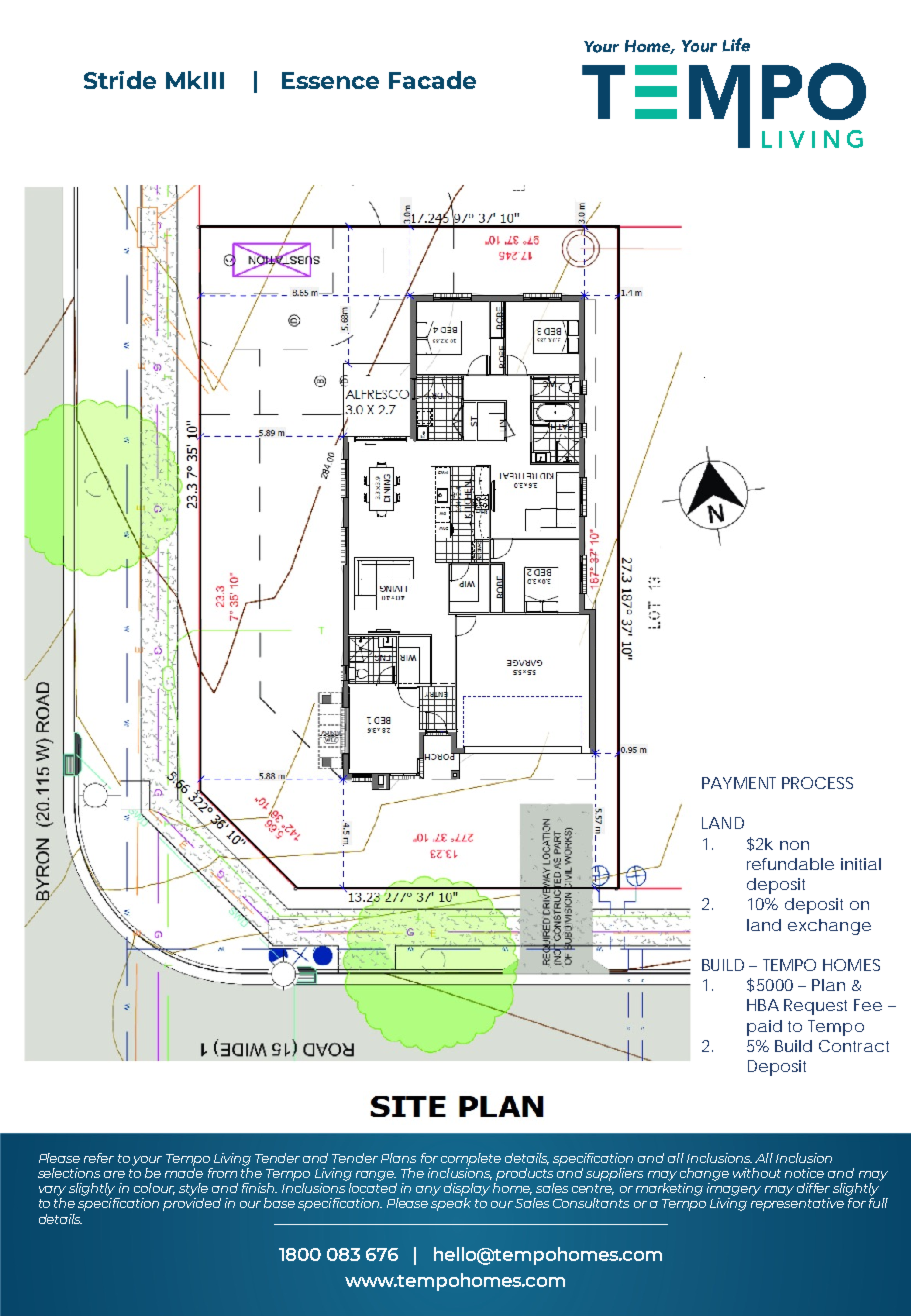 The image size is (911, 1316). What do you see at coordinates (432, 80) in the image?
I see `Facade` at bounding box center [432, 80].
